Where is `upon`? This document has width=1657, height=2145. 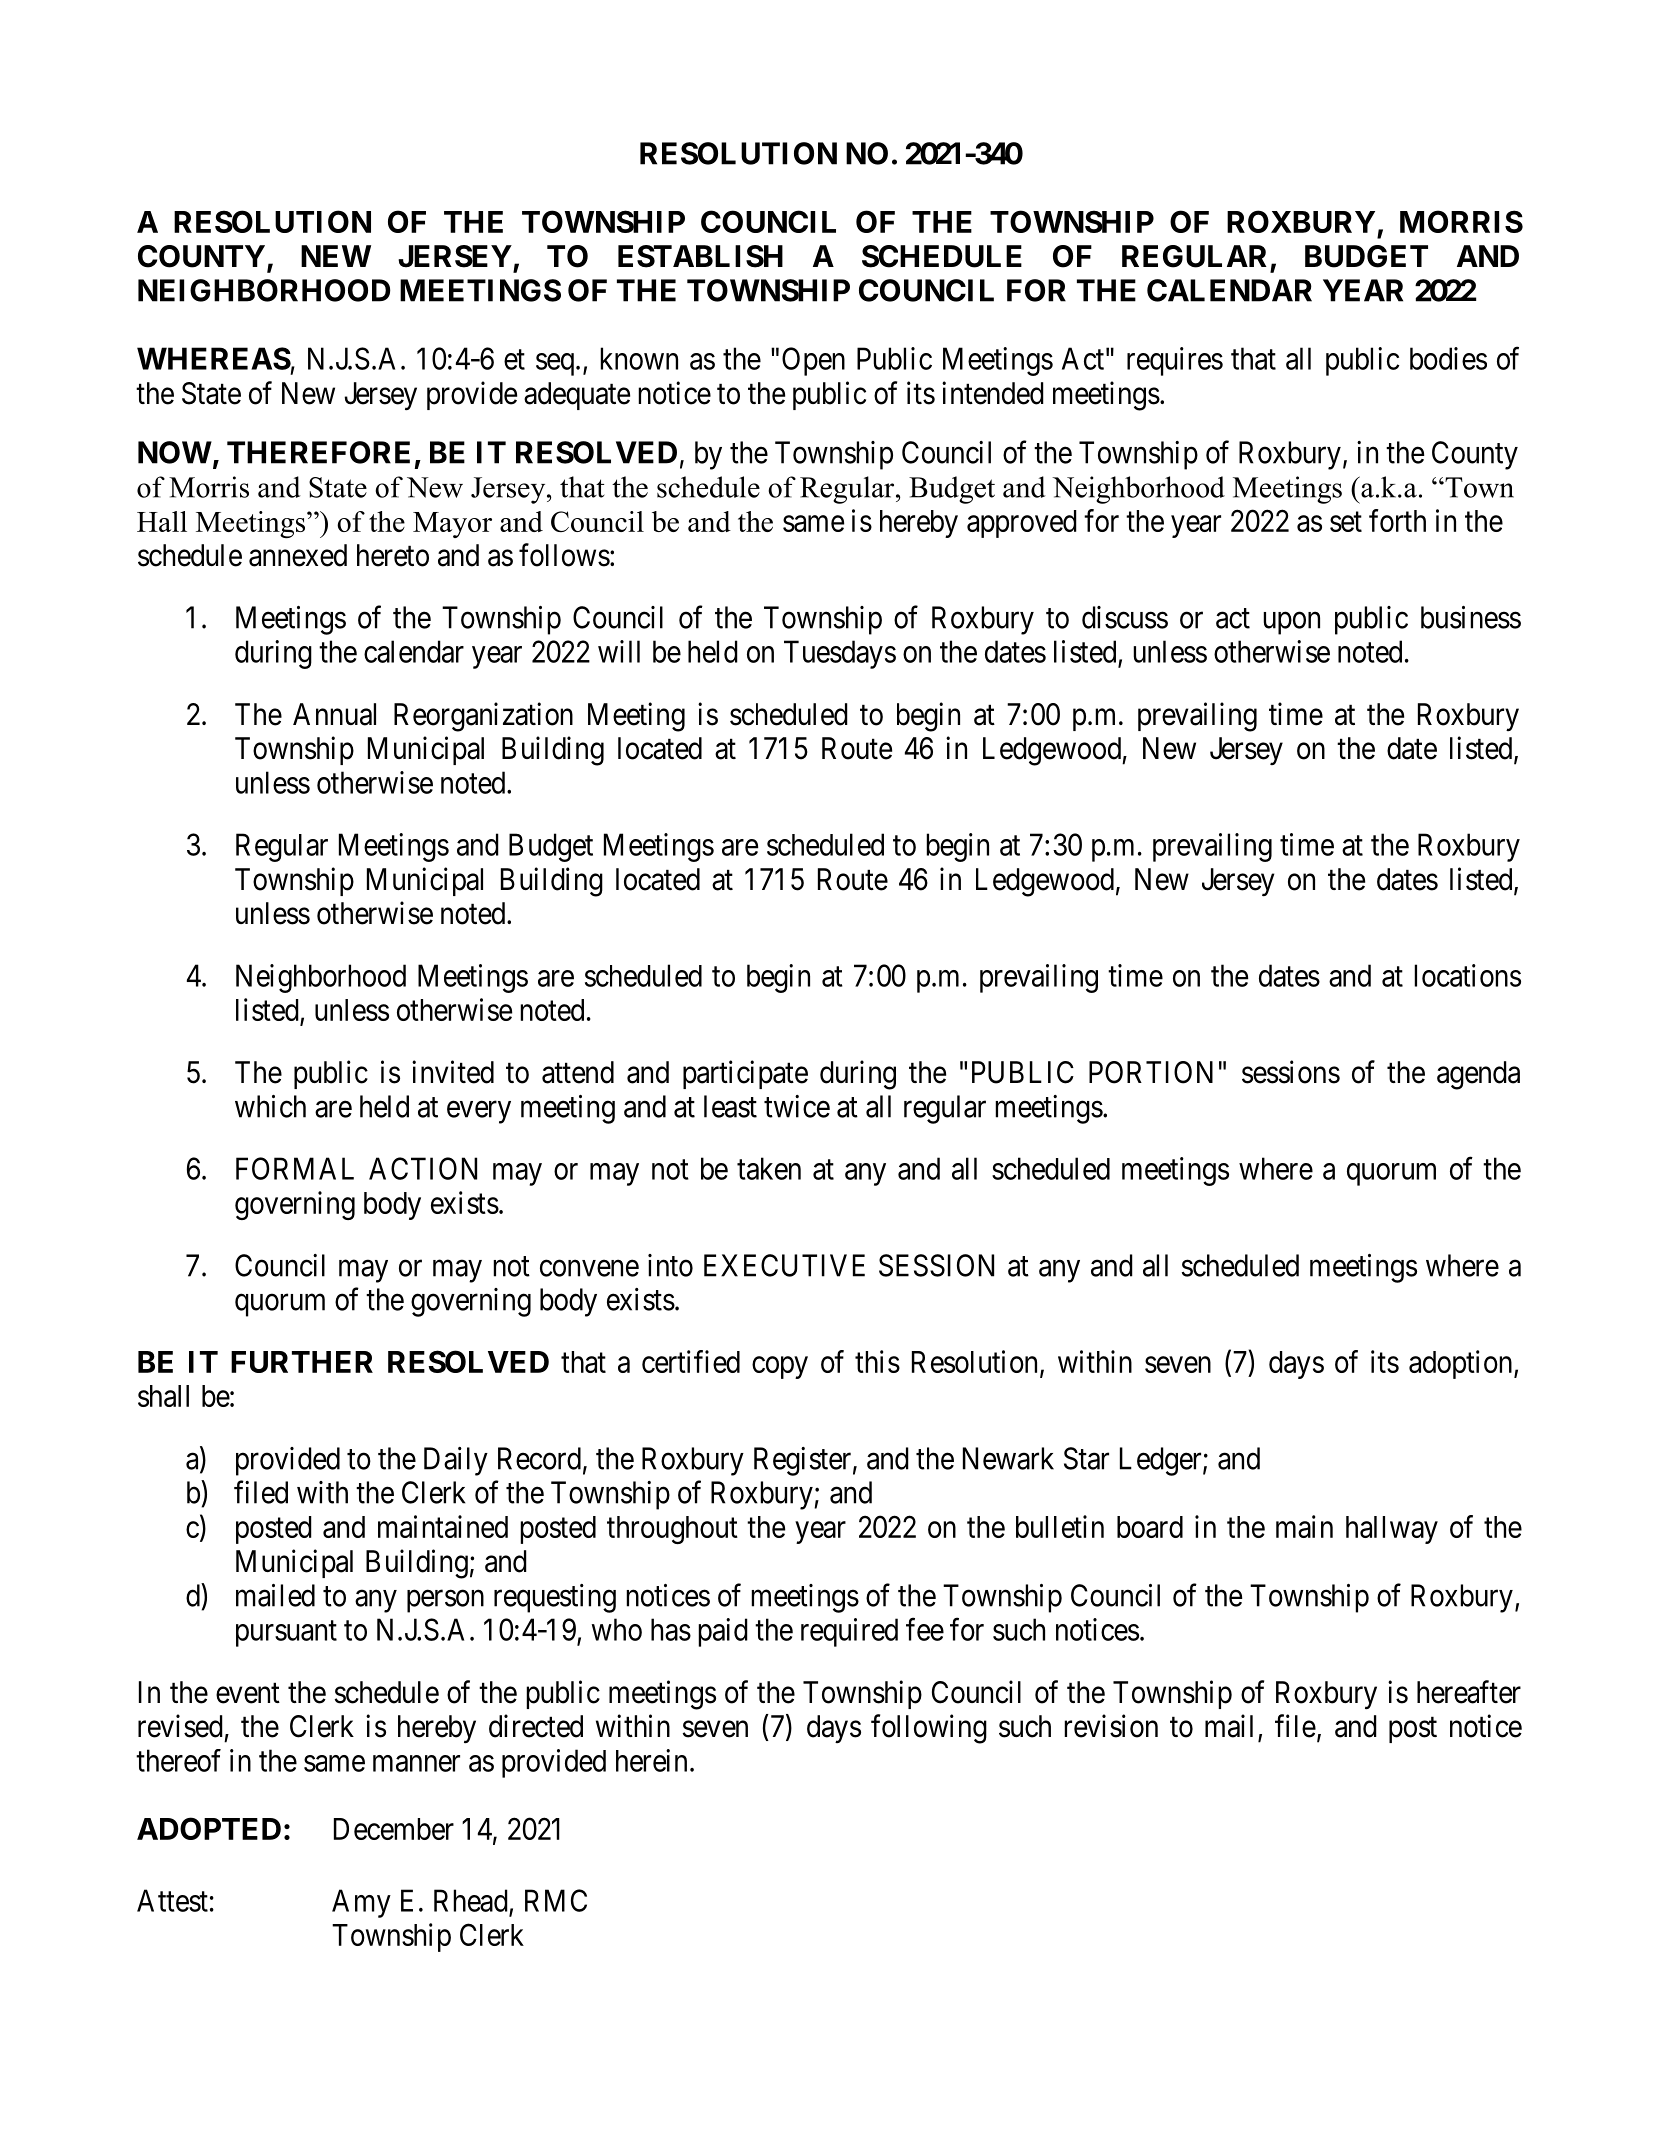 upon is located at coordinates (1291, 623).
